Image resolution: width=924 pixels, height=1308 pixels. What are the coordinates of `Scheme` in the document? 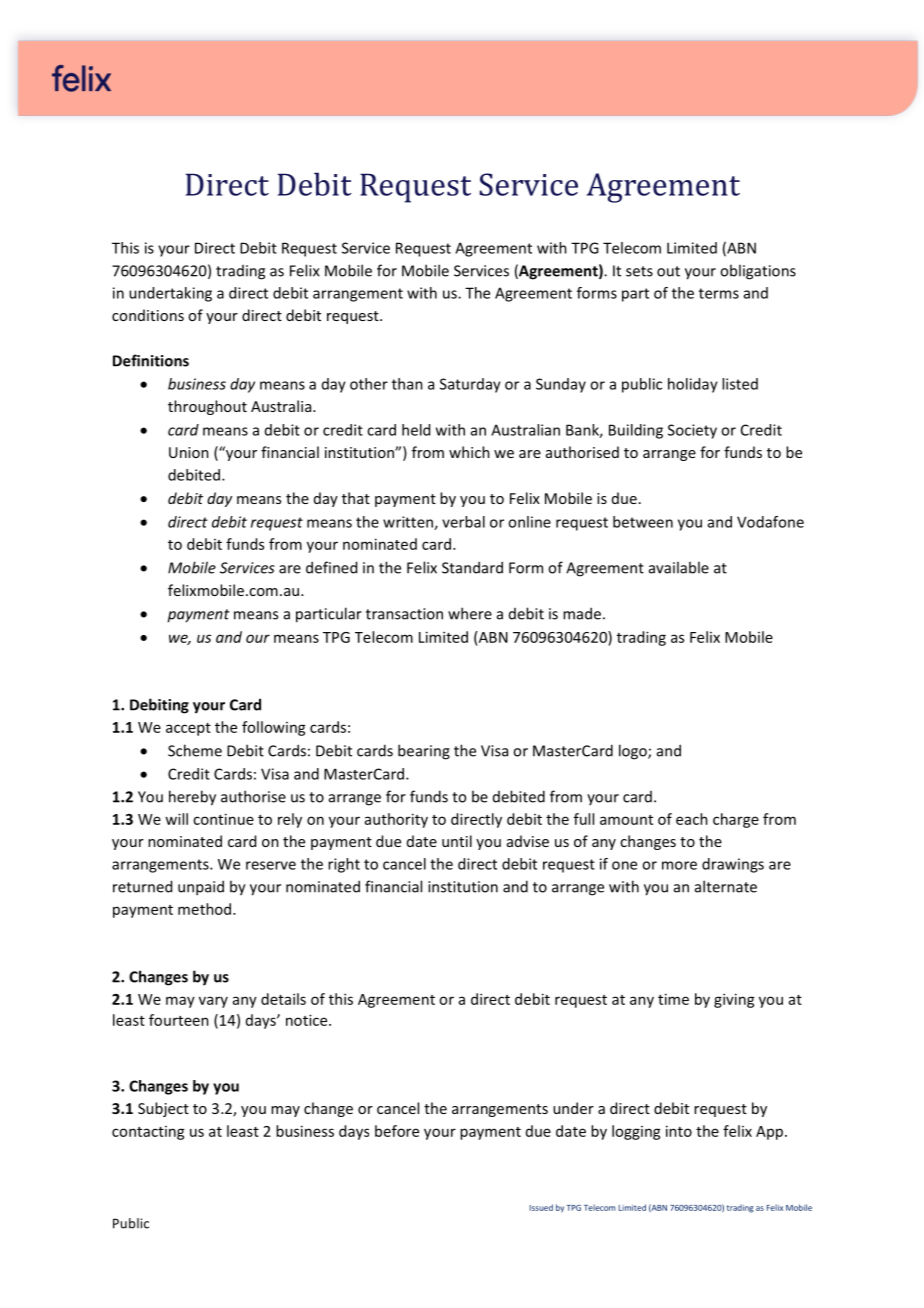 It's located at (195, 750).
